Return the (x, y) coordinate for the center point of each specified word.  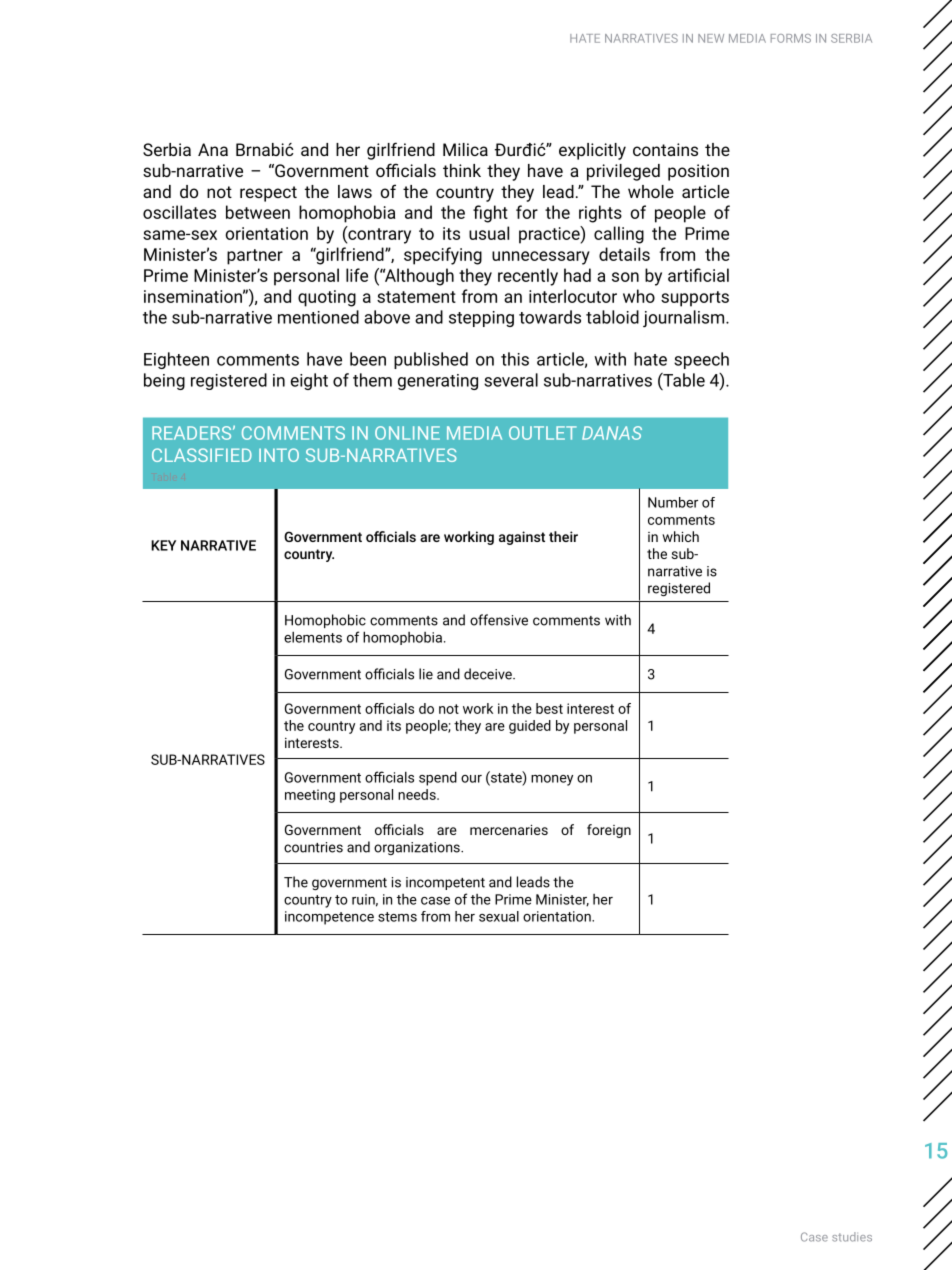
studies (852, 1237)
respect (268, 194)
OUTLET (543, 433)
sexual (499, 916)
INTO (279, 455)
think (462, 170)
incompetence (329, 918)
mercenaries (509, 829)
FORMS (791, 38)
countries (313, 847)
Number (673, 502)
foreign (609, 831)
